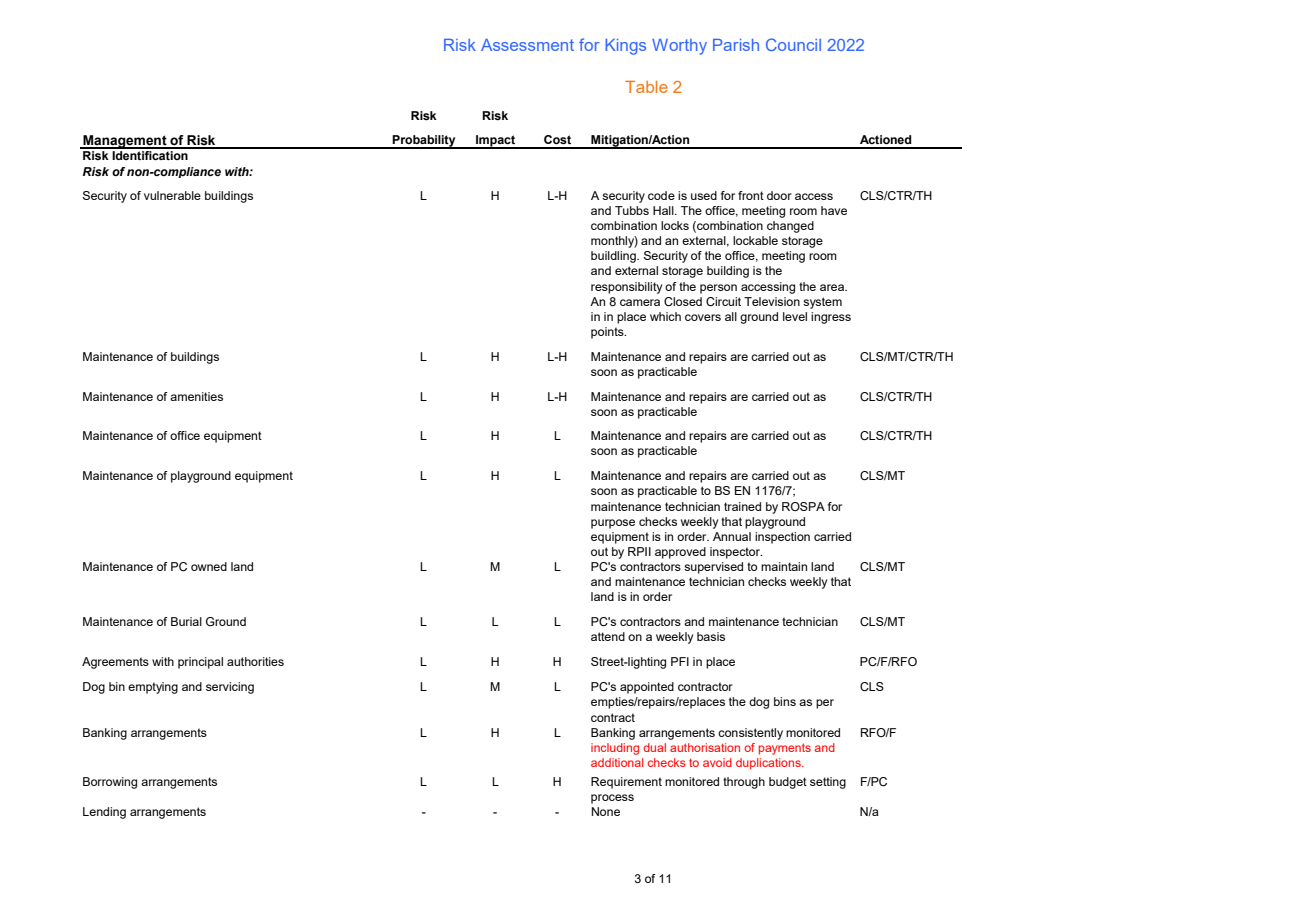 The height and width of the screenshot is (924, 1308). Describe the element at coordinates (196, 396) in the screenshot. I see `amenities` at that location.
